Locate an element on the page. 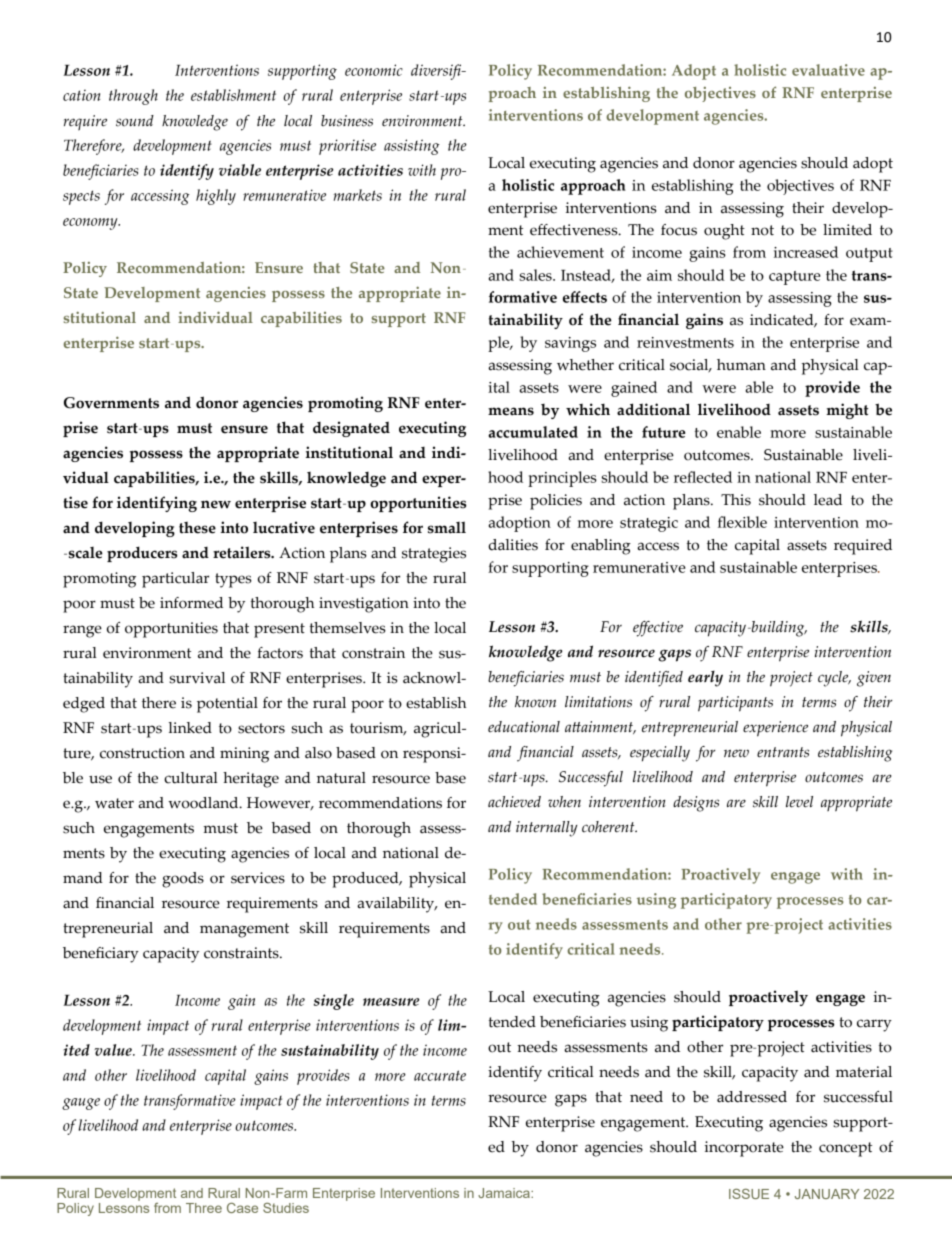 This image has width=952, height=1233. accumulated is located at coordinates (533, 432).
